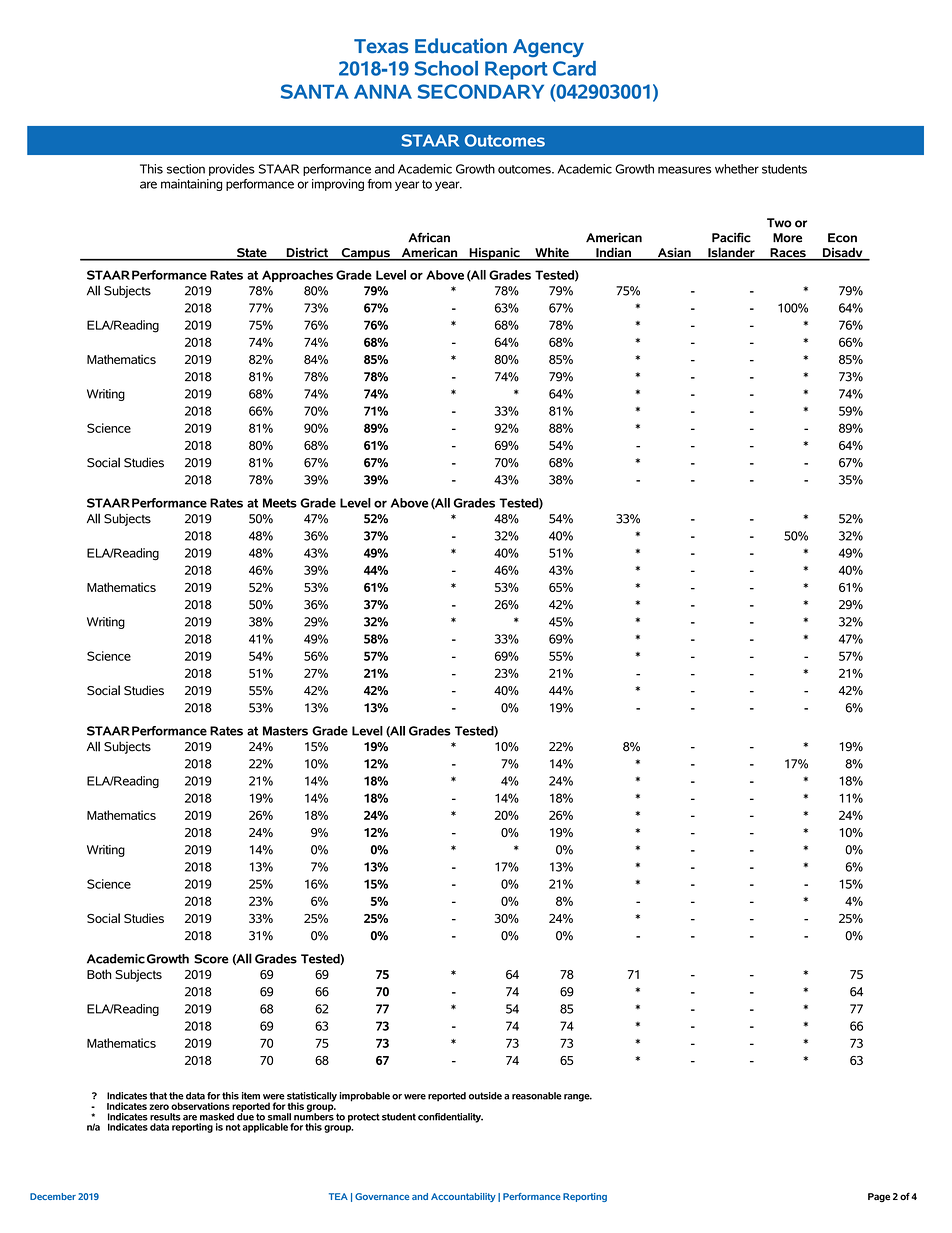 This screenshot has height=1233, width=952. I want to click on range, so click(578, 1098).
